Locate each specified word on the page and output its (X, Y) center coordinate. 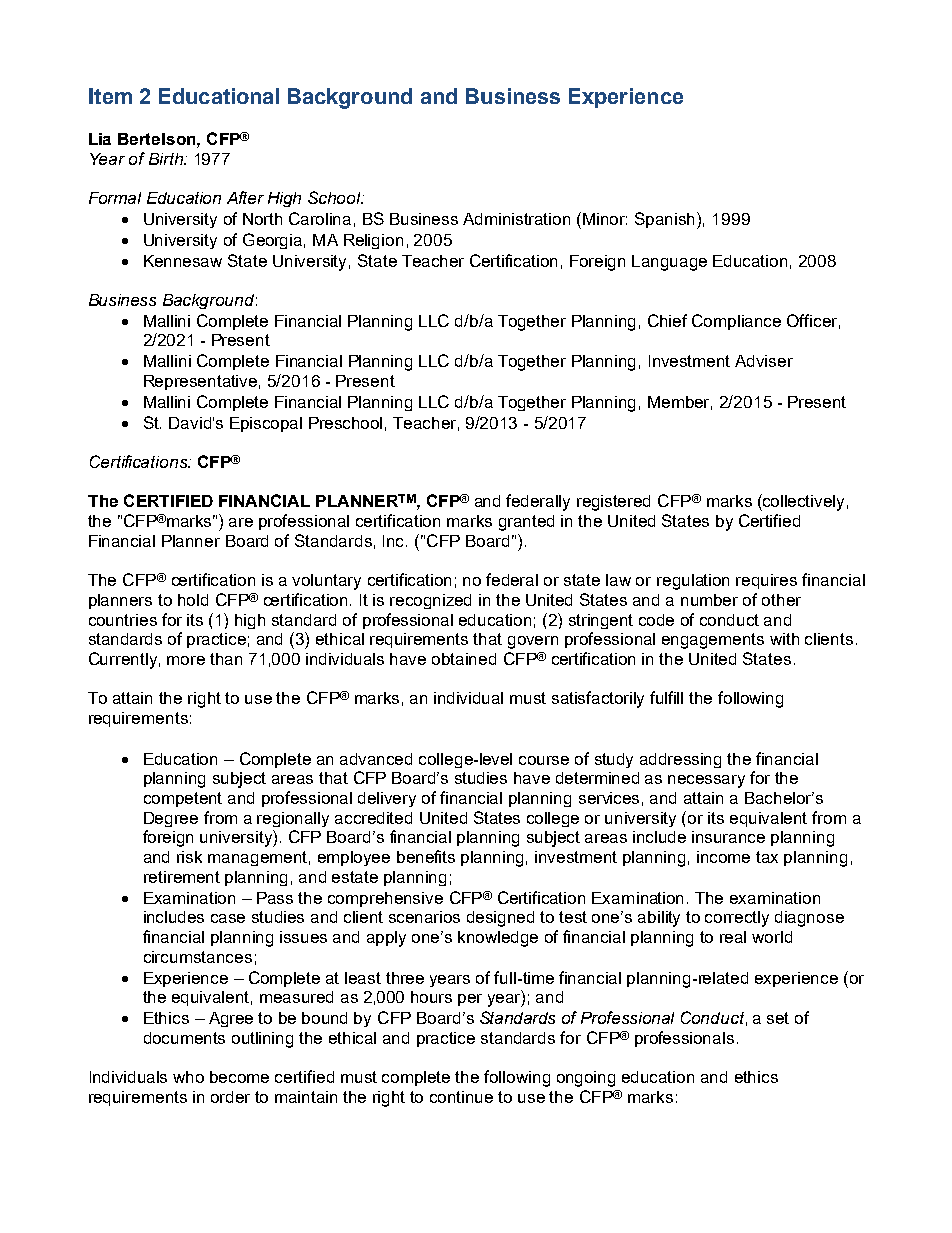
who (188, 1077)
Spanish (666, 220)
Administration (516, 219)
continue (461, 1097)
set (778, 1018)
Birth (167, 159)
